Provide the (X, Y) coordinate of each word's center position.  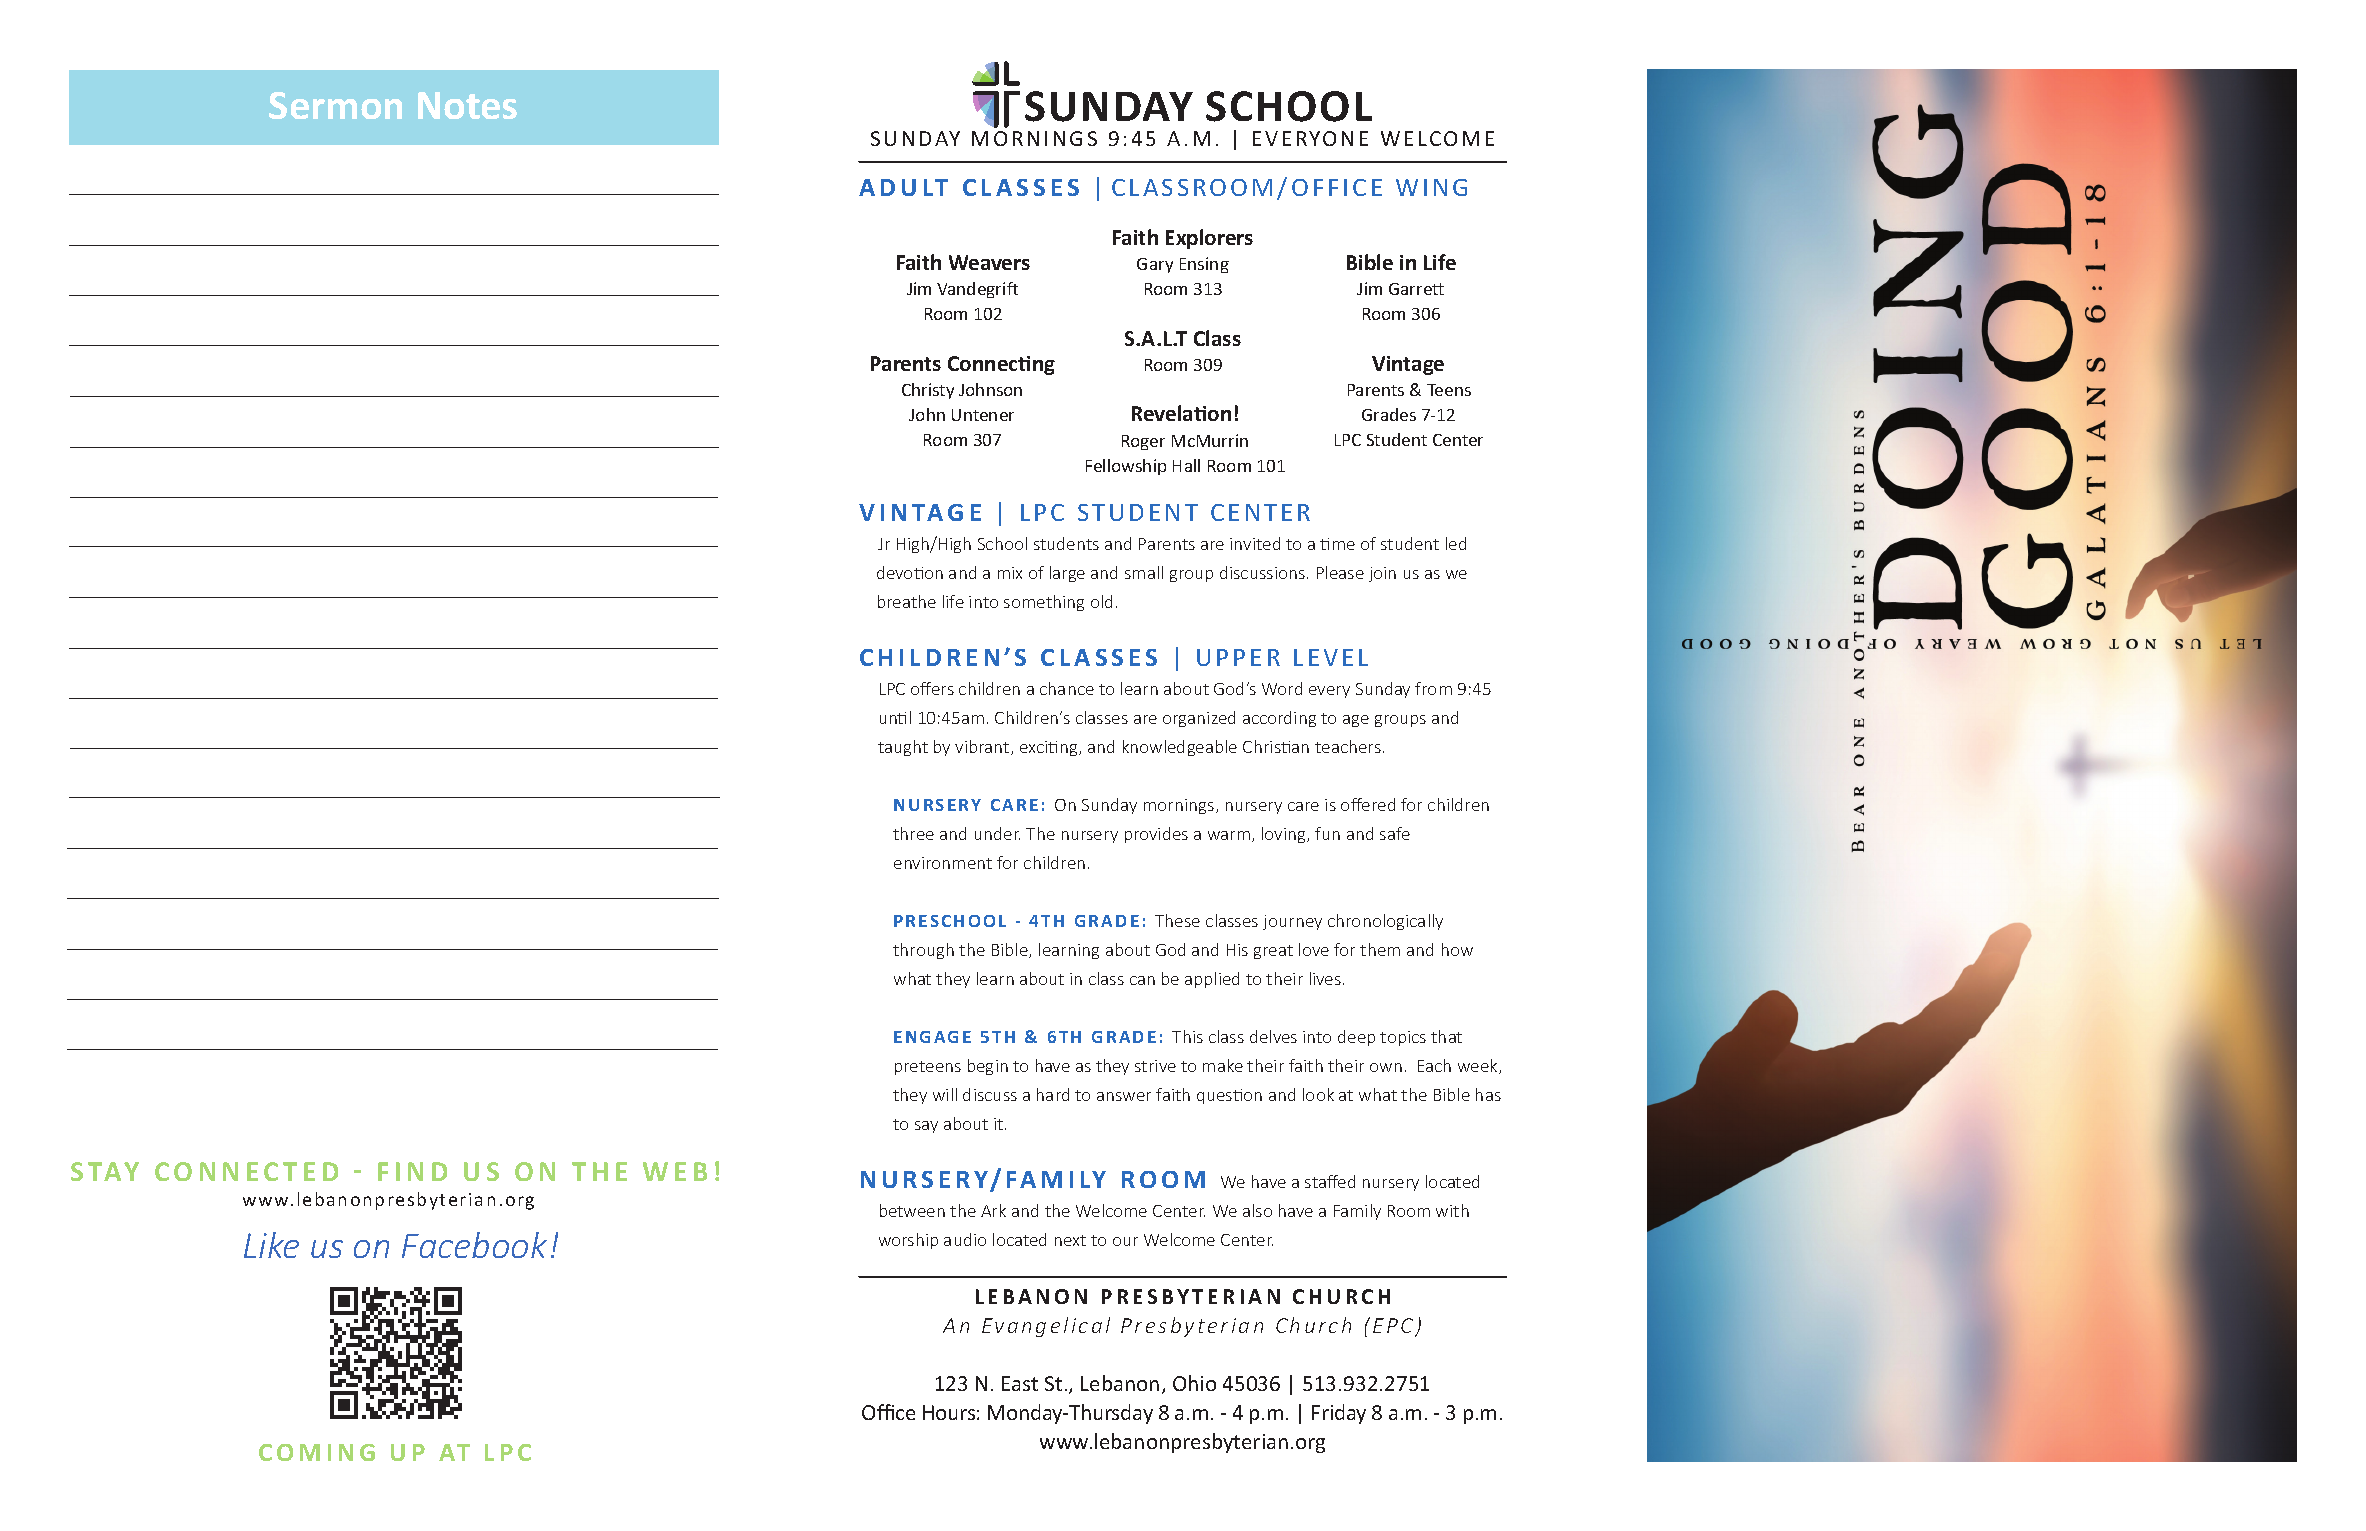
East (1020, 1383)
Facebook (474, 1245)
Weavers (989, 262)
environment (943, 863)
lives (1327, 978)
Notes (467, 105)
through (923, 951)
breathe (907, 601)
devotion (910, 572)
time (1337, 544)
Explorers (1209, 239)
